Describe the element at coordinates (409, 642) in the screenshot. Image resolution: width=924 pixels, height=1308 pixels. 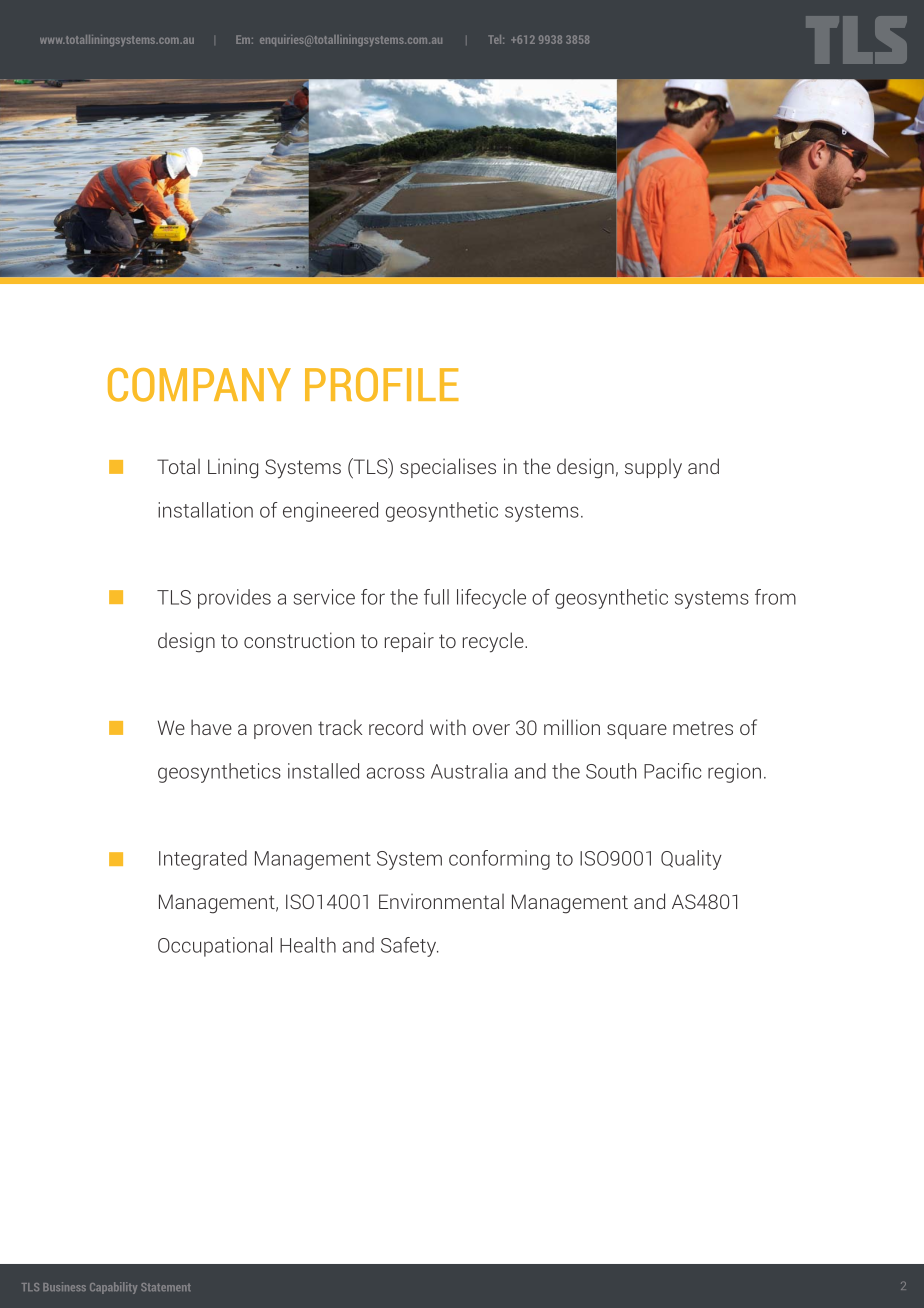
I see `repair` at that location.
